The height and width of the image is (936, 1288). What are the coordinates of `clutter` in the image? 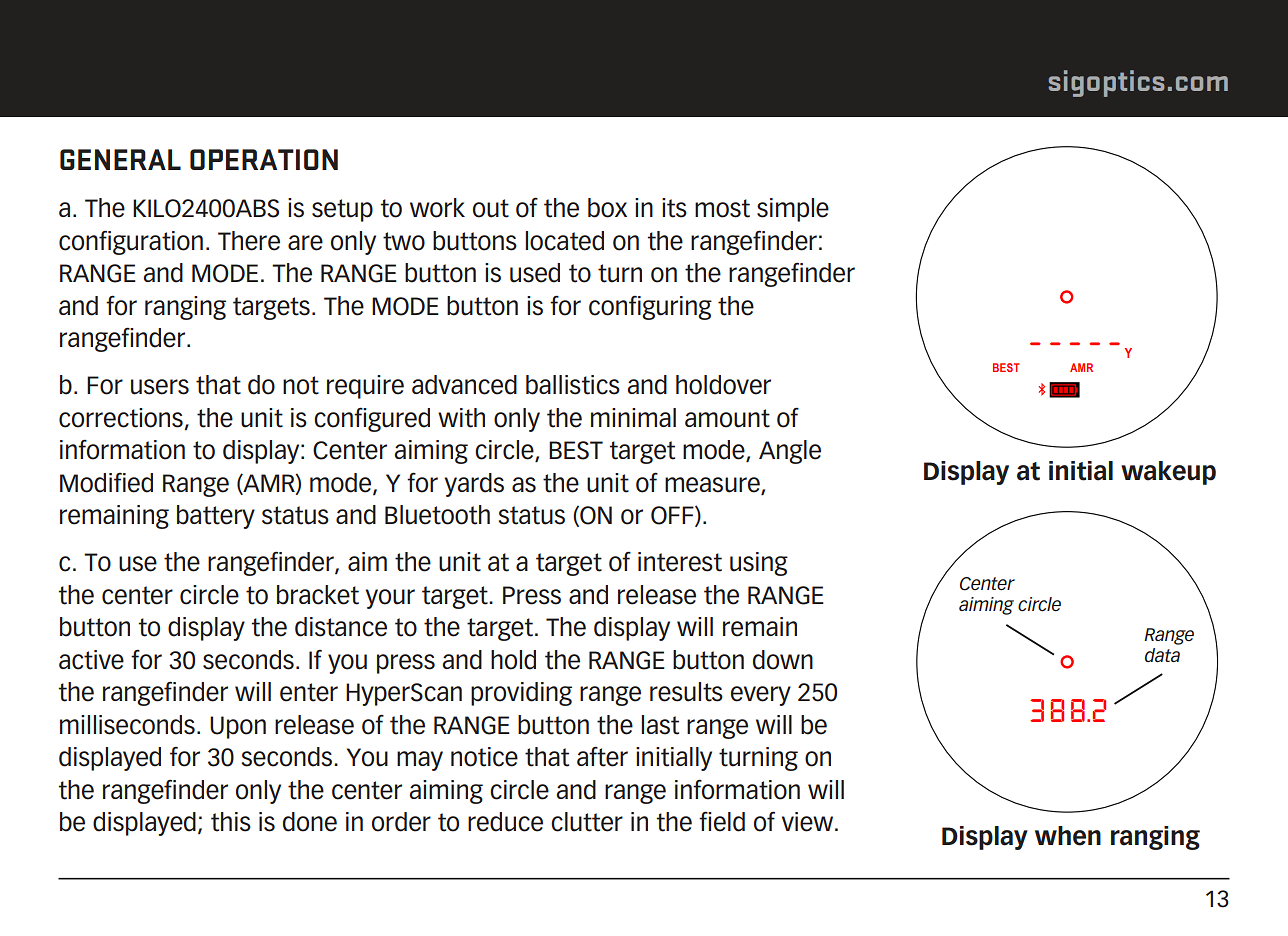 It's located at (587, 822).
